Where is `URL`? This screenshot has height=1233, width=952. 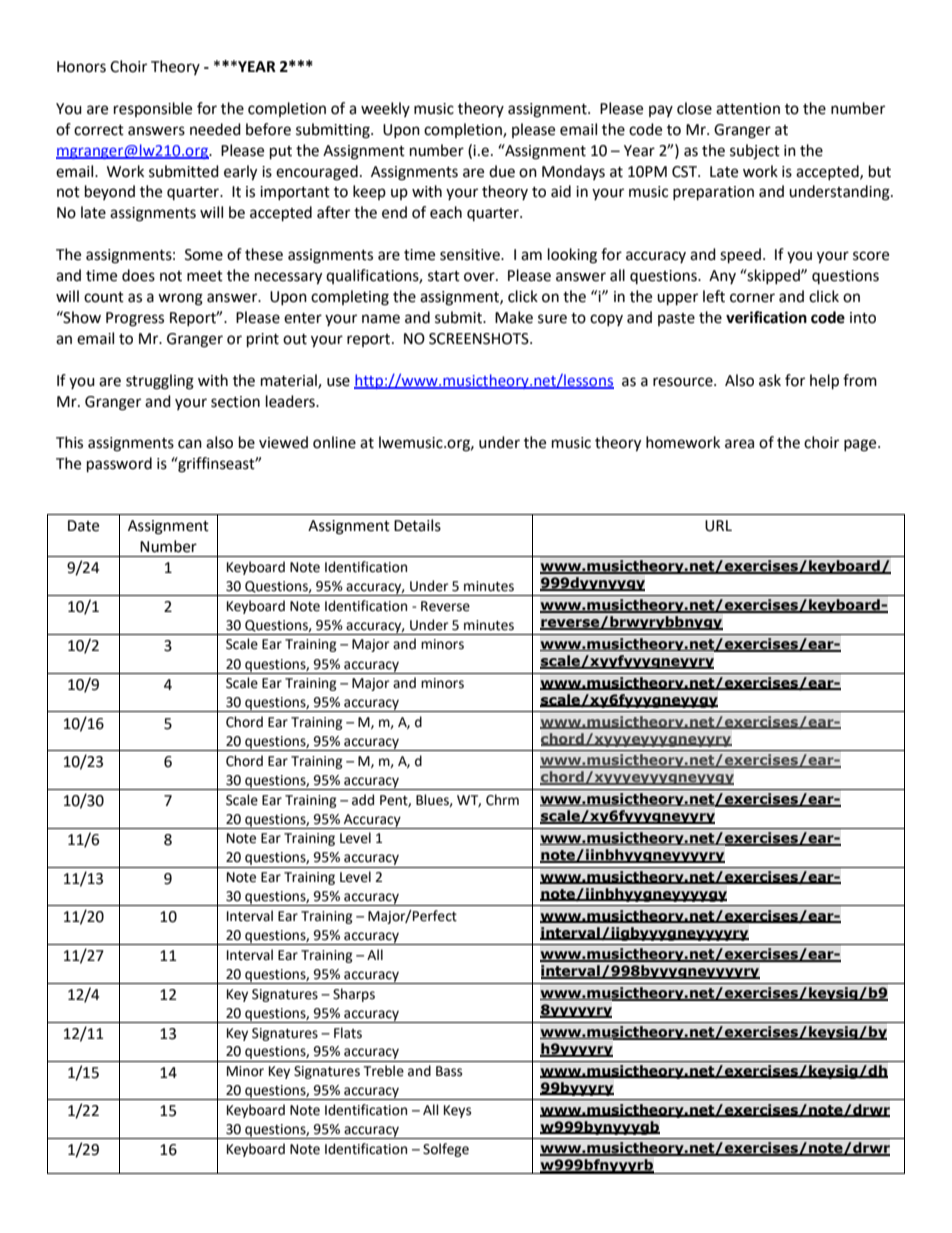 URL is located at coordinates (718, 526).
